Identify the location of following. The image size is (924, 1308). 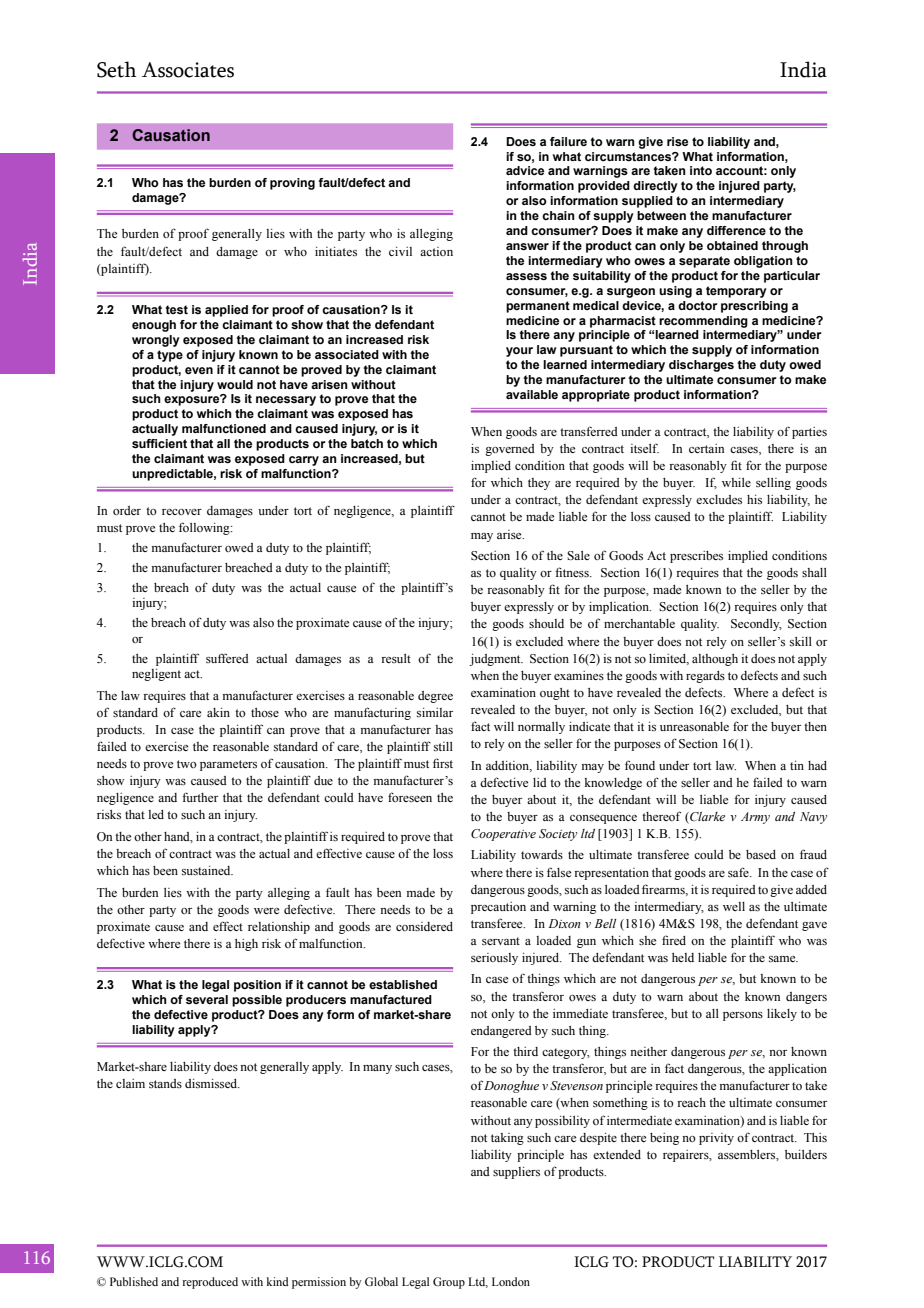
(205, 528).
